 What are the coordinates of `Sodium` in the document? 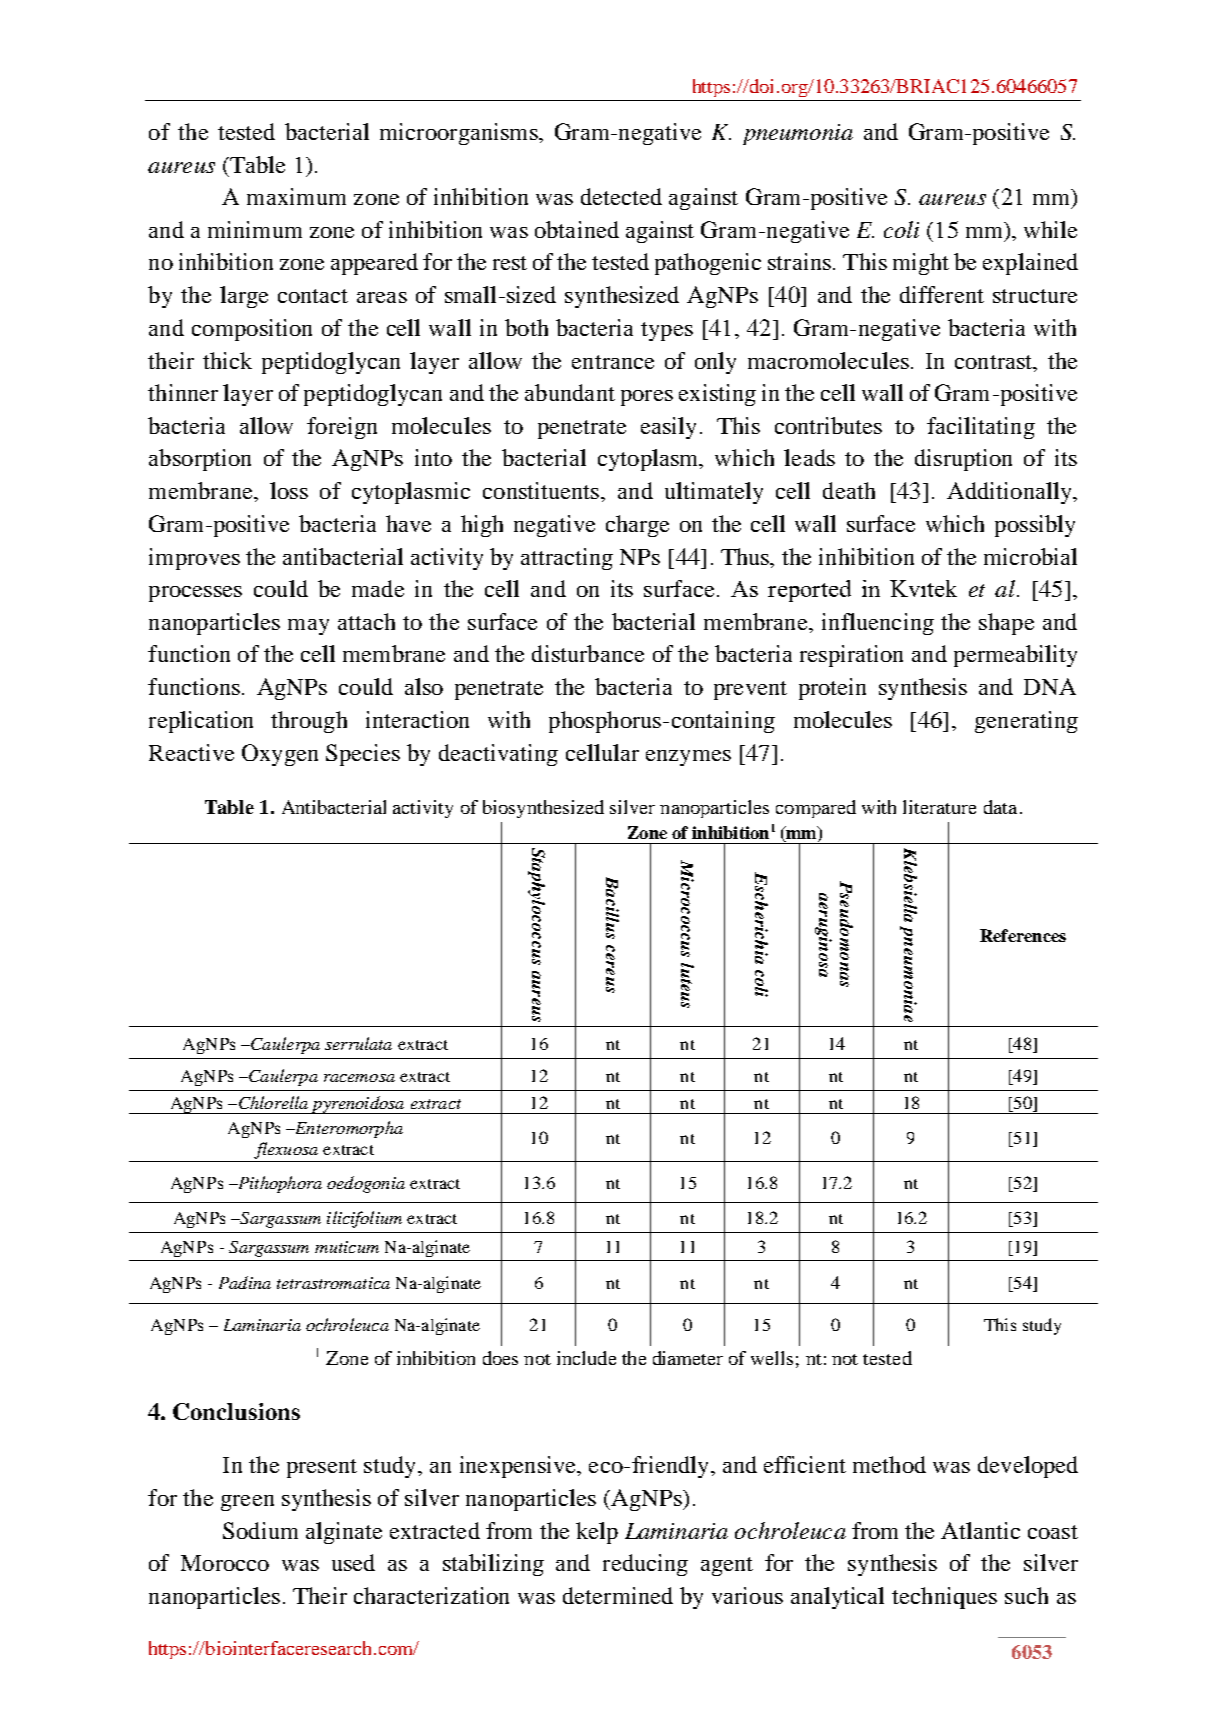 It's located at (260, 1530).
